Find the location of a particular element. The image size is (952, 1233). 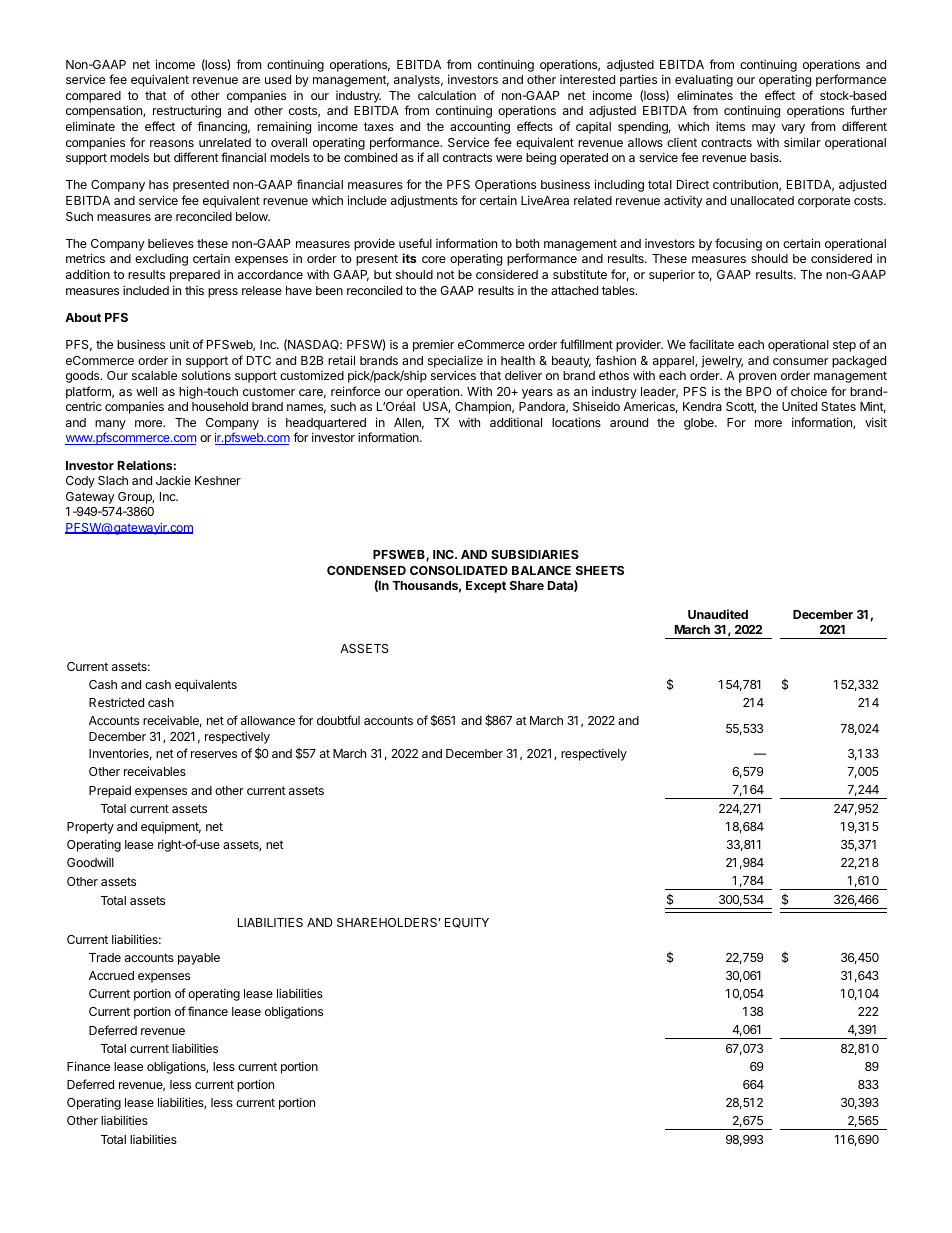

SHEETS is located at coordinates (600, 570).
